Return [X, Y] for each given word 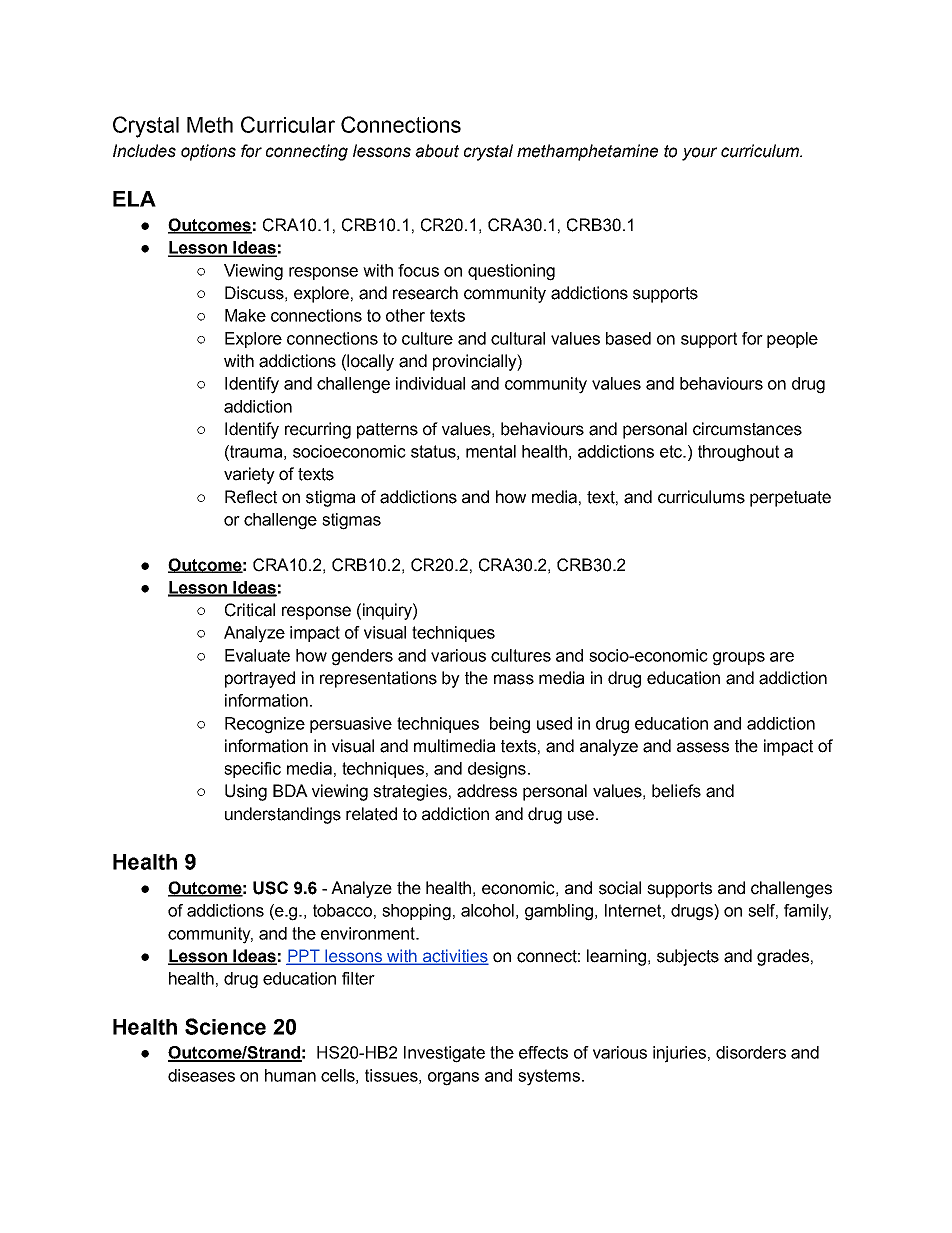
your [699, 154]
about [437, 151]
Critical [250, 610]
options [208, 152]
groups [739, 659]
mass [514, 679]
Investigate [444, 1054]
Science [225, 1026]
